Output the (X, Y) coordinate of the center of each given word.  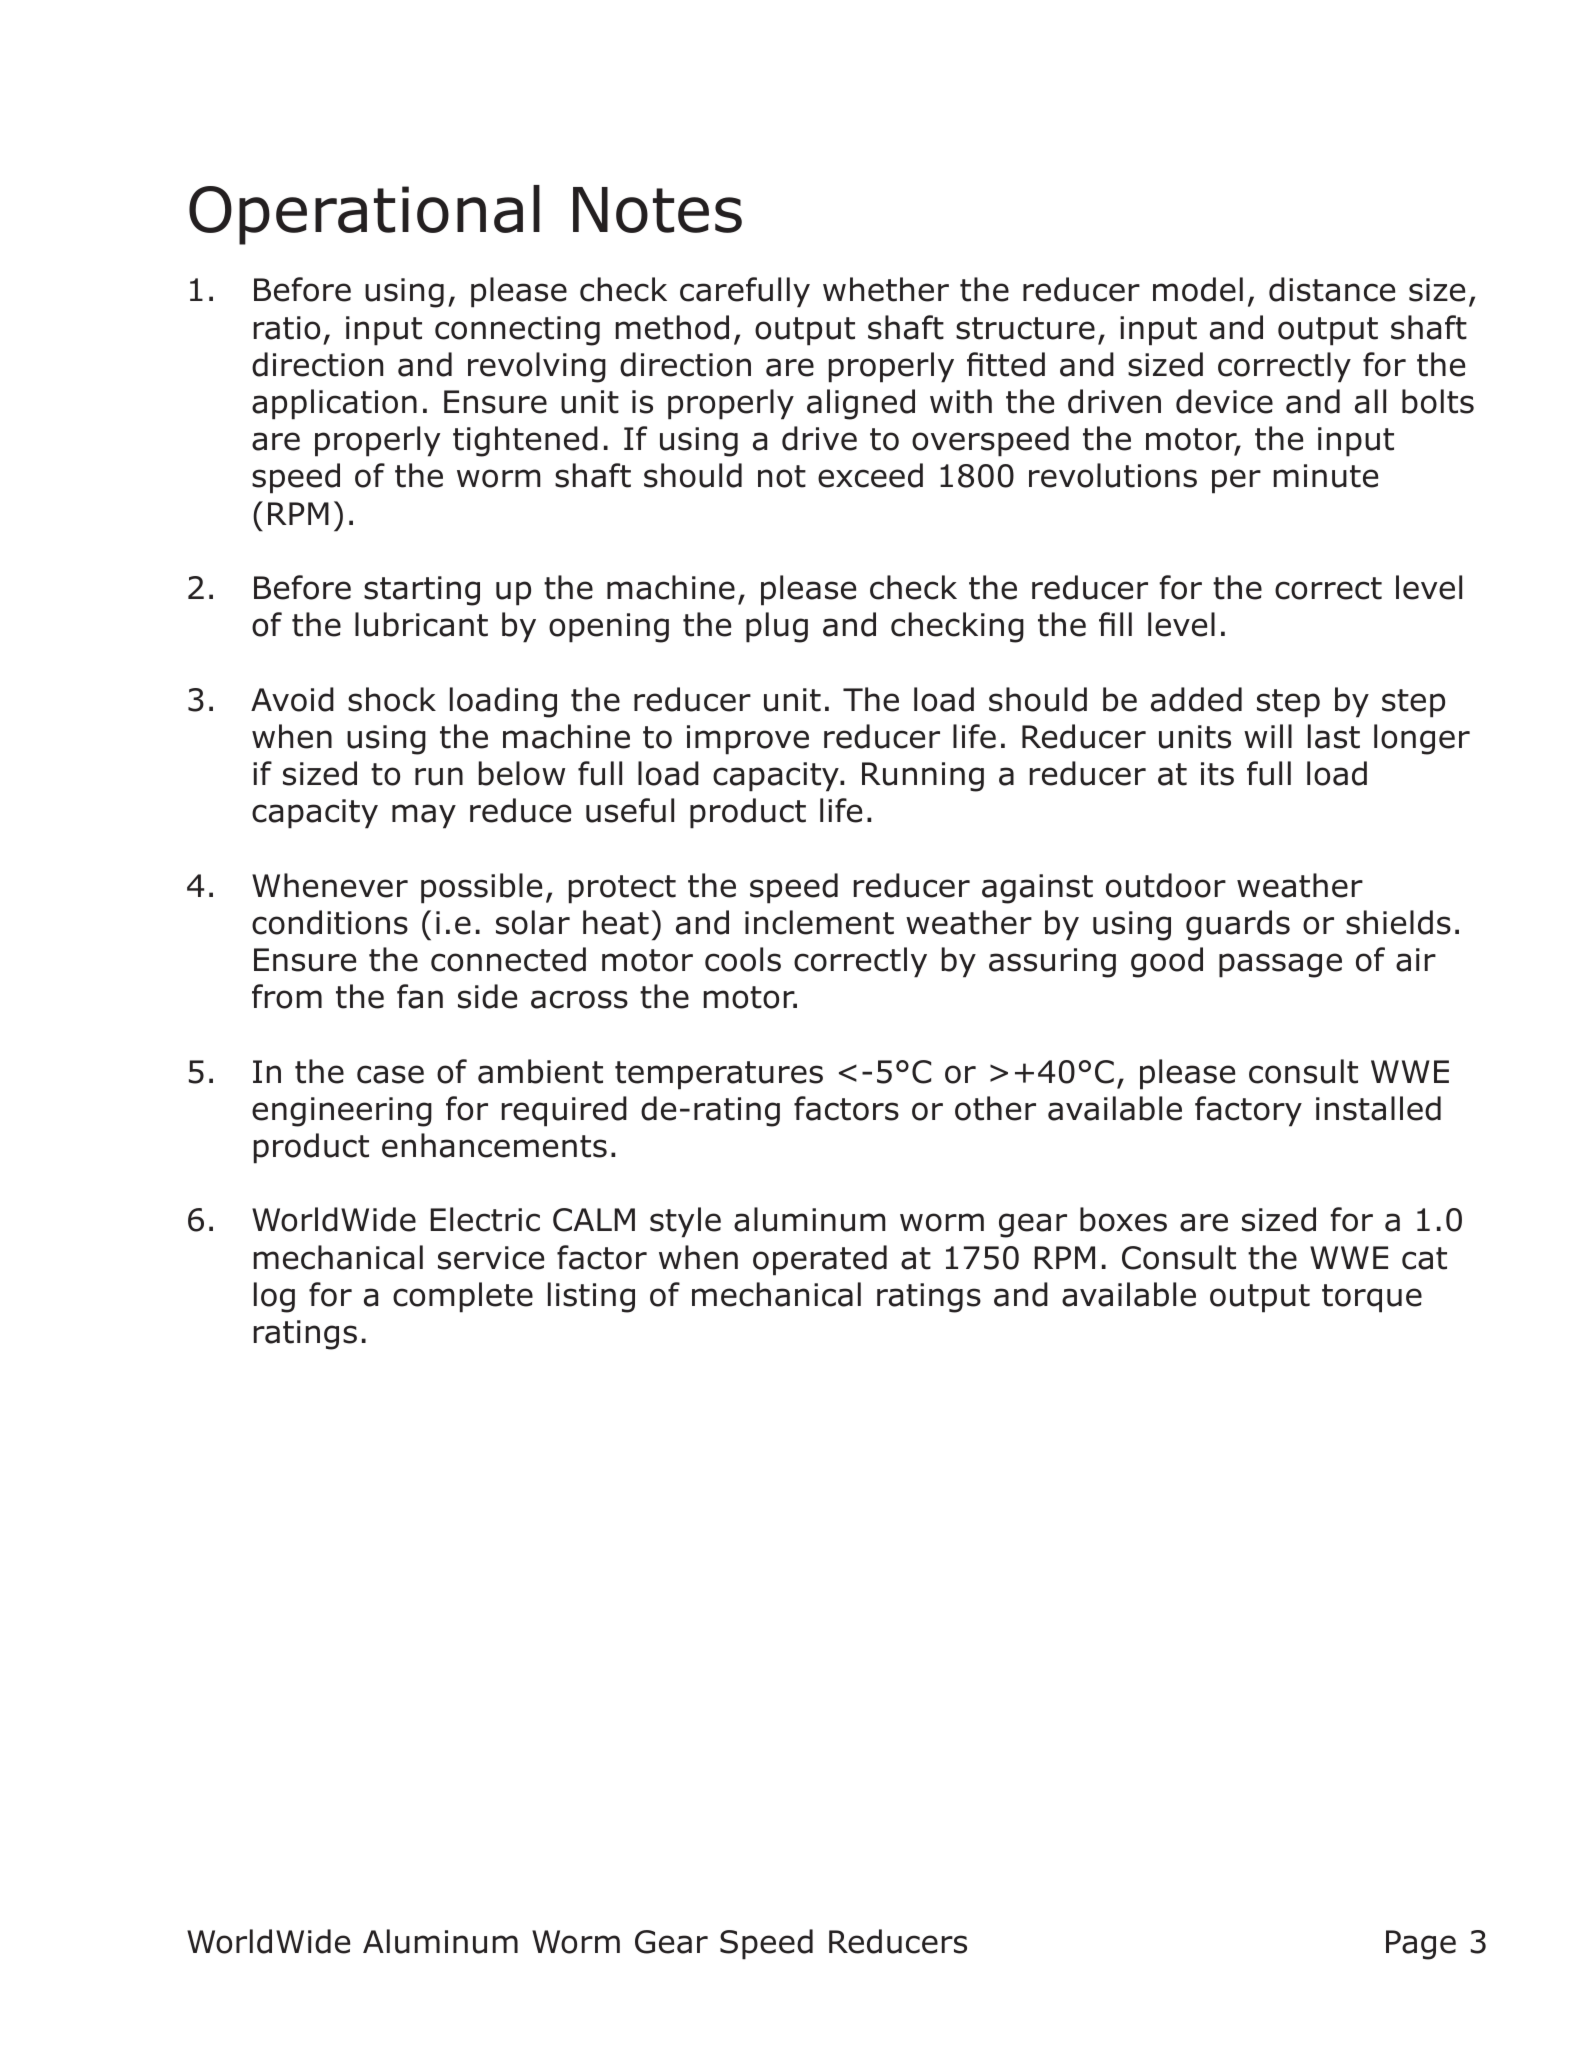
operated (820, 1260)
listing (591, 1297)
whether (886, 289)
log (274, 1297)
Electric (485, 1219)
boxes (1123, 1219)
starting (422, 591)
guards (1238, 925)
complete (463, 1297)
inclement (819, 922)
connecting (517, 331)
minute (1326, 476)
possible (481, 888)
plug (777, 627)
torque (1372, 1298)
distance (1332, 289)
